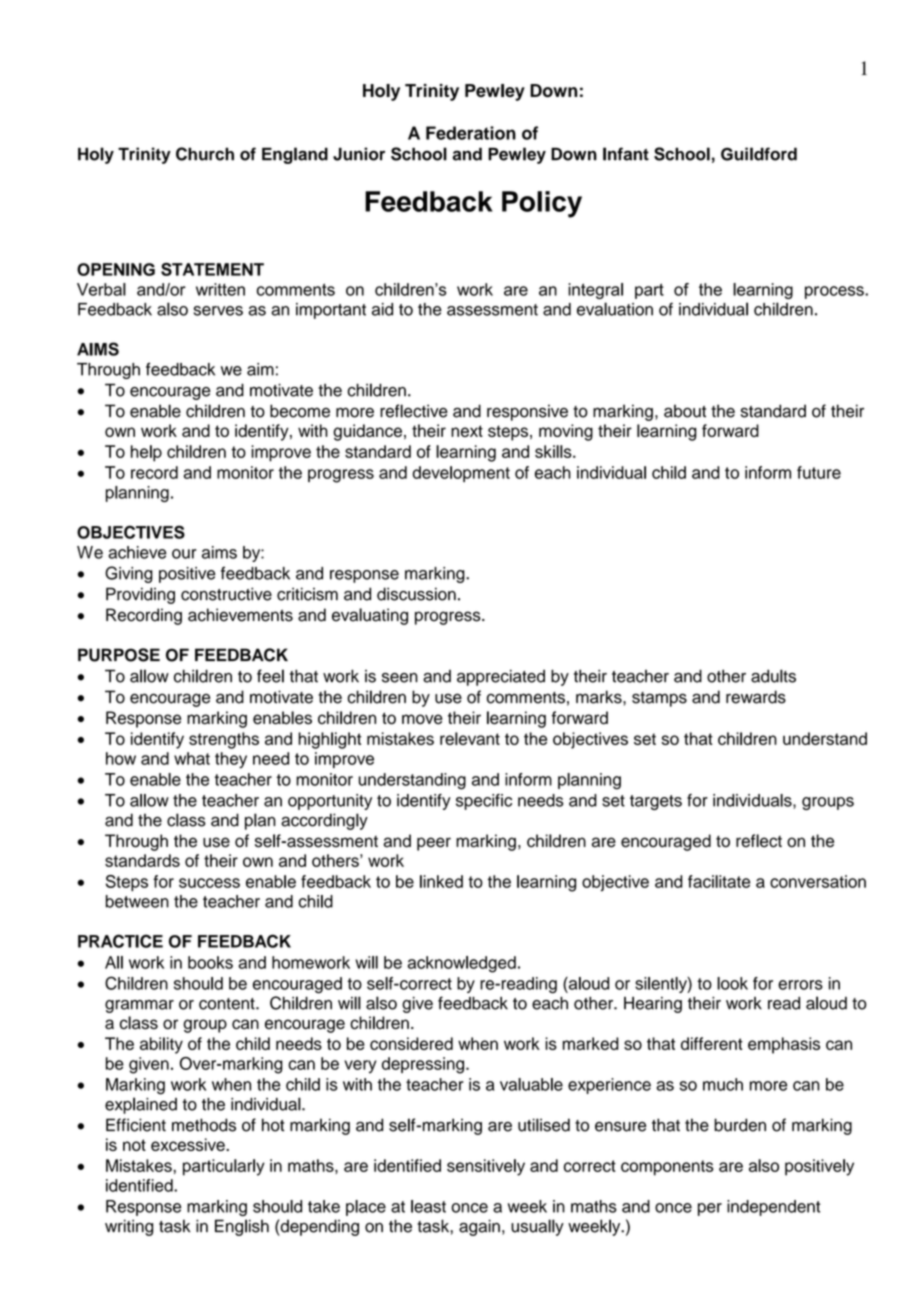  Describe the element at coordinates (486, 1167) in the screenshot. I see `sensitively` at that location.
